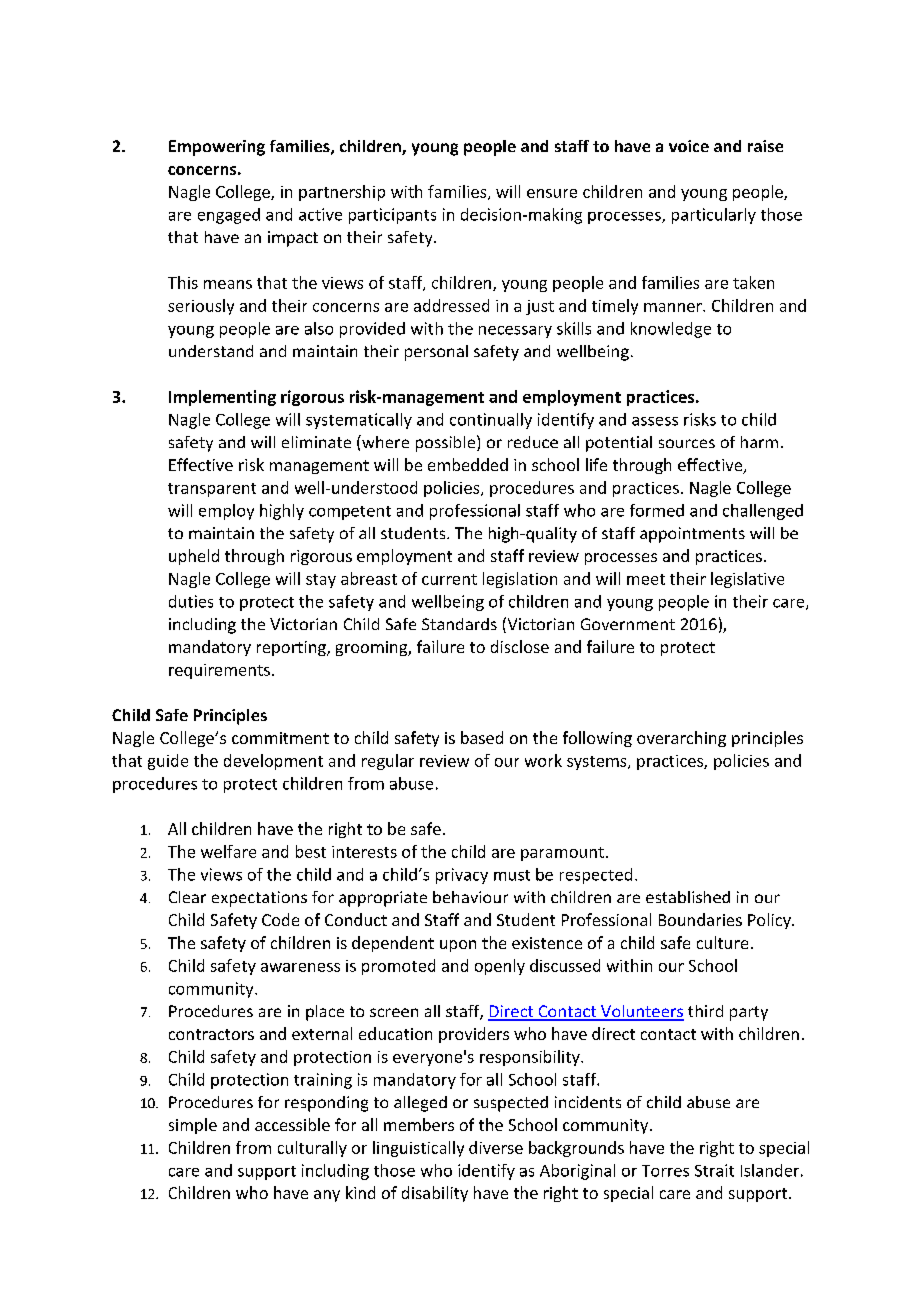 The width and height of the screenshot is (924, 1308). What do you see at coordinates (459, 624) in the screenshot?
I see `Standards` at bounding box center [459, 624].
